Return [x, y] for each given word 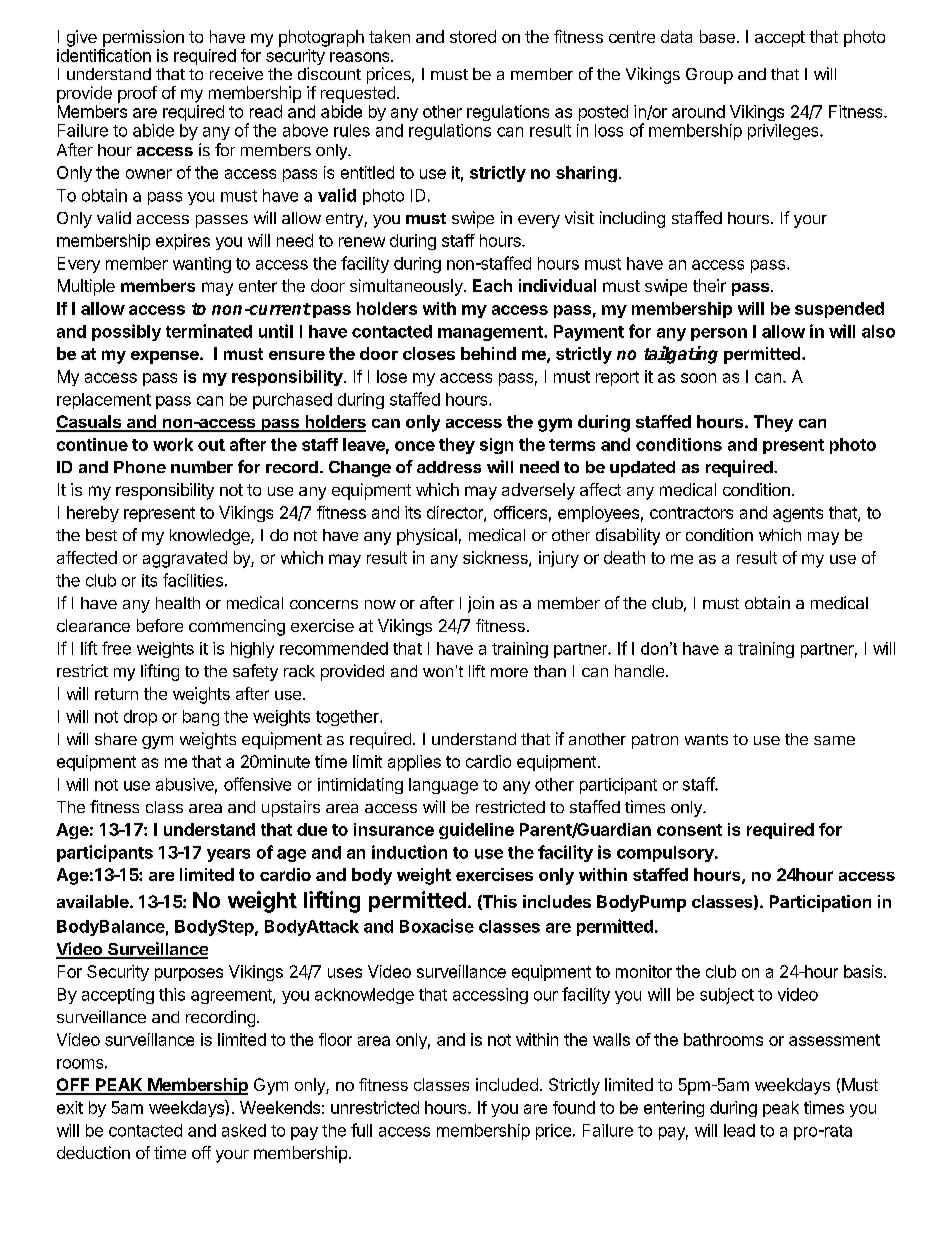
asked [244, 1130]
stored [473, 36]
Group [709, 76]
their [709, 285]
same [834, 740]
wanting [202, 265]
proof [137, 94]
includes [557, 901]
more [509, 672]
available [93, 901]
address [449, 467]
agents [798, 514]
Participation [820, 903]
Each [492, 285]
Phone [140, 467]
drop [140, 718]
